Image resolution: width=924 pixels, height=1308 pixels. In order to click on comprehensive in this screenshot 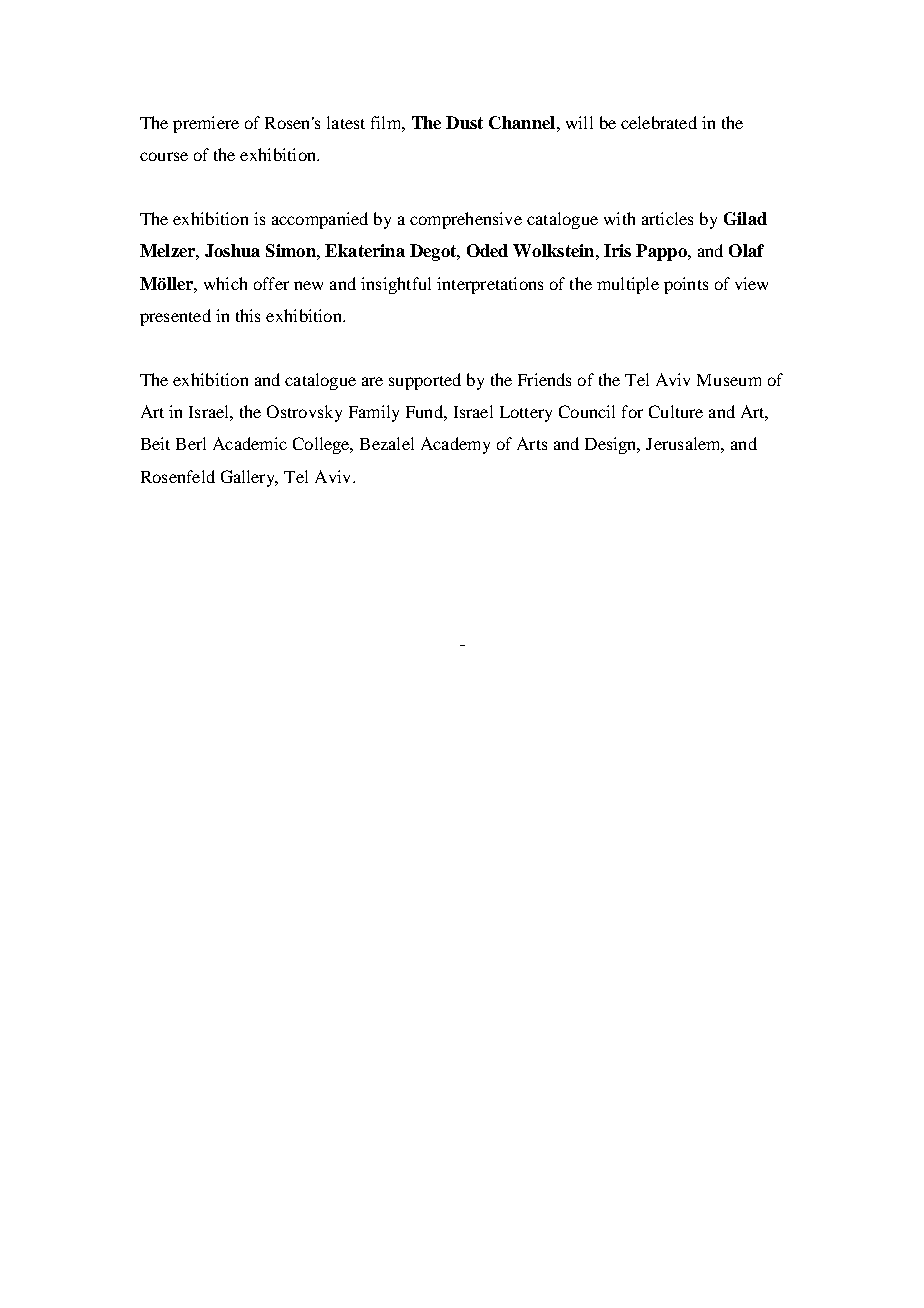, I will do `click(466, 220)`.
